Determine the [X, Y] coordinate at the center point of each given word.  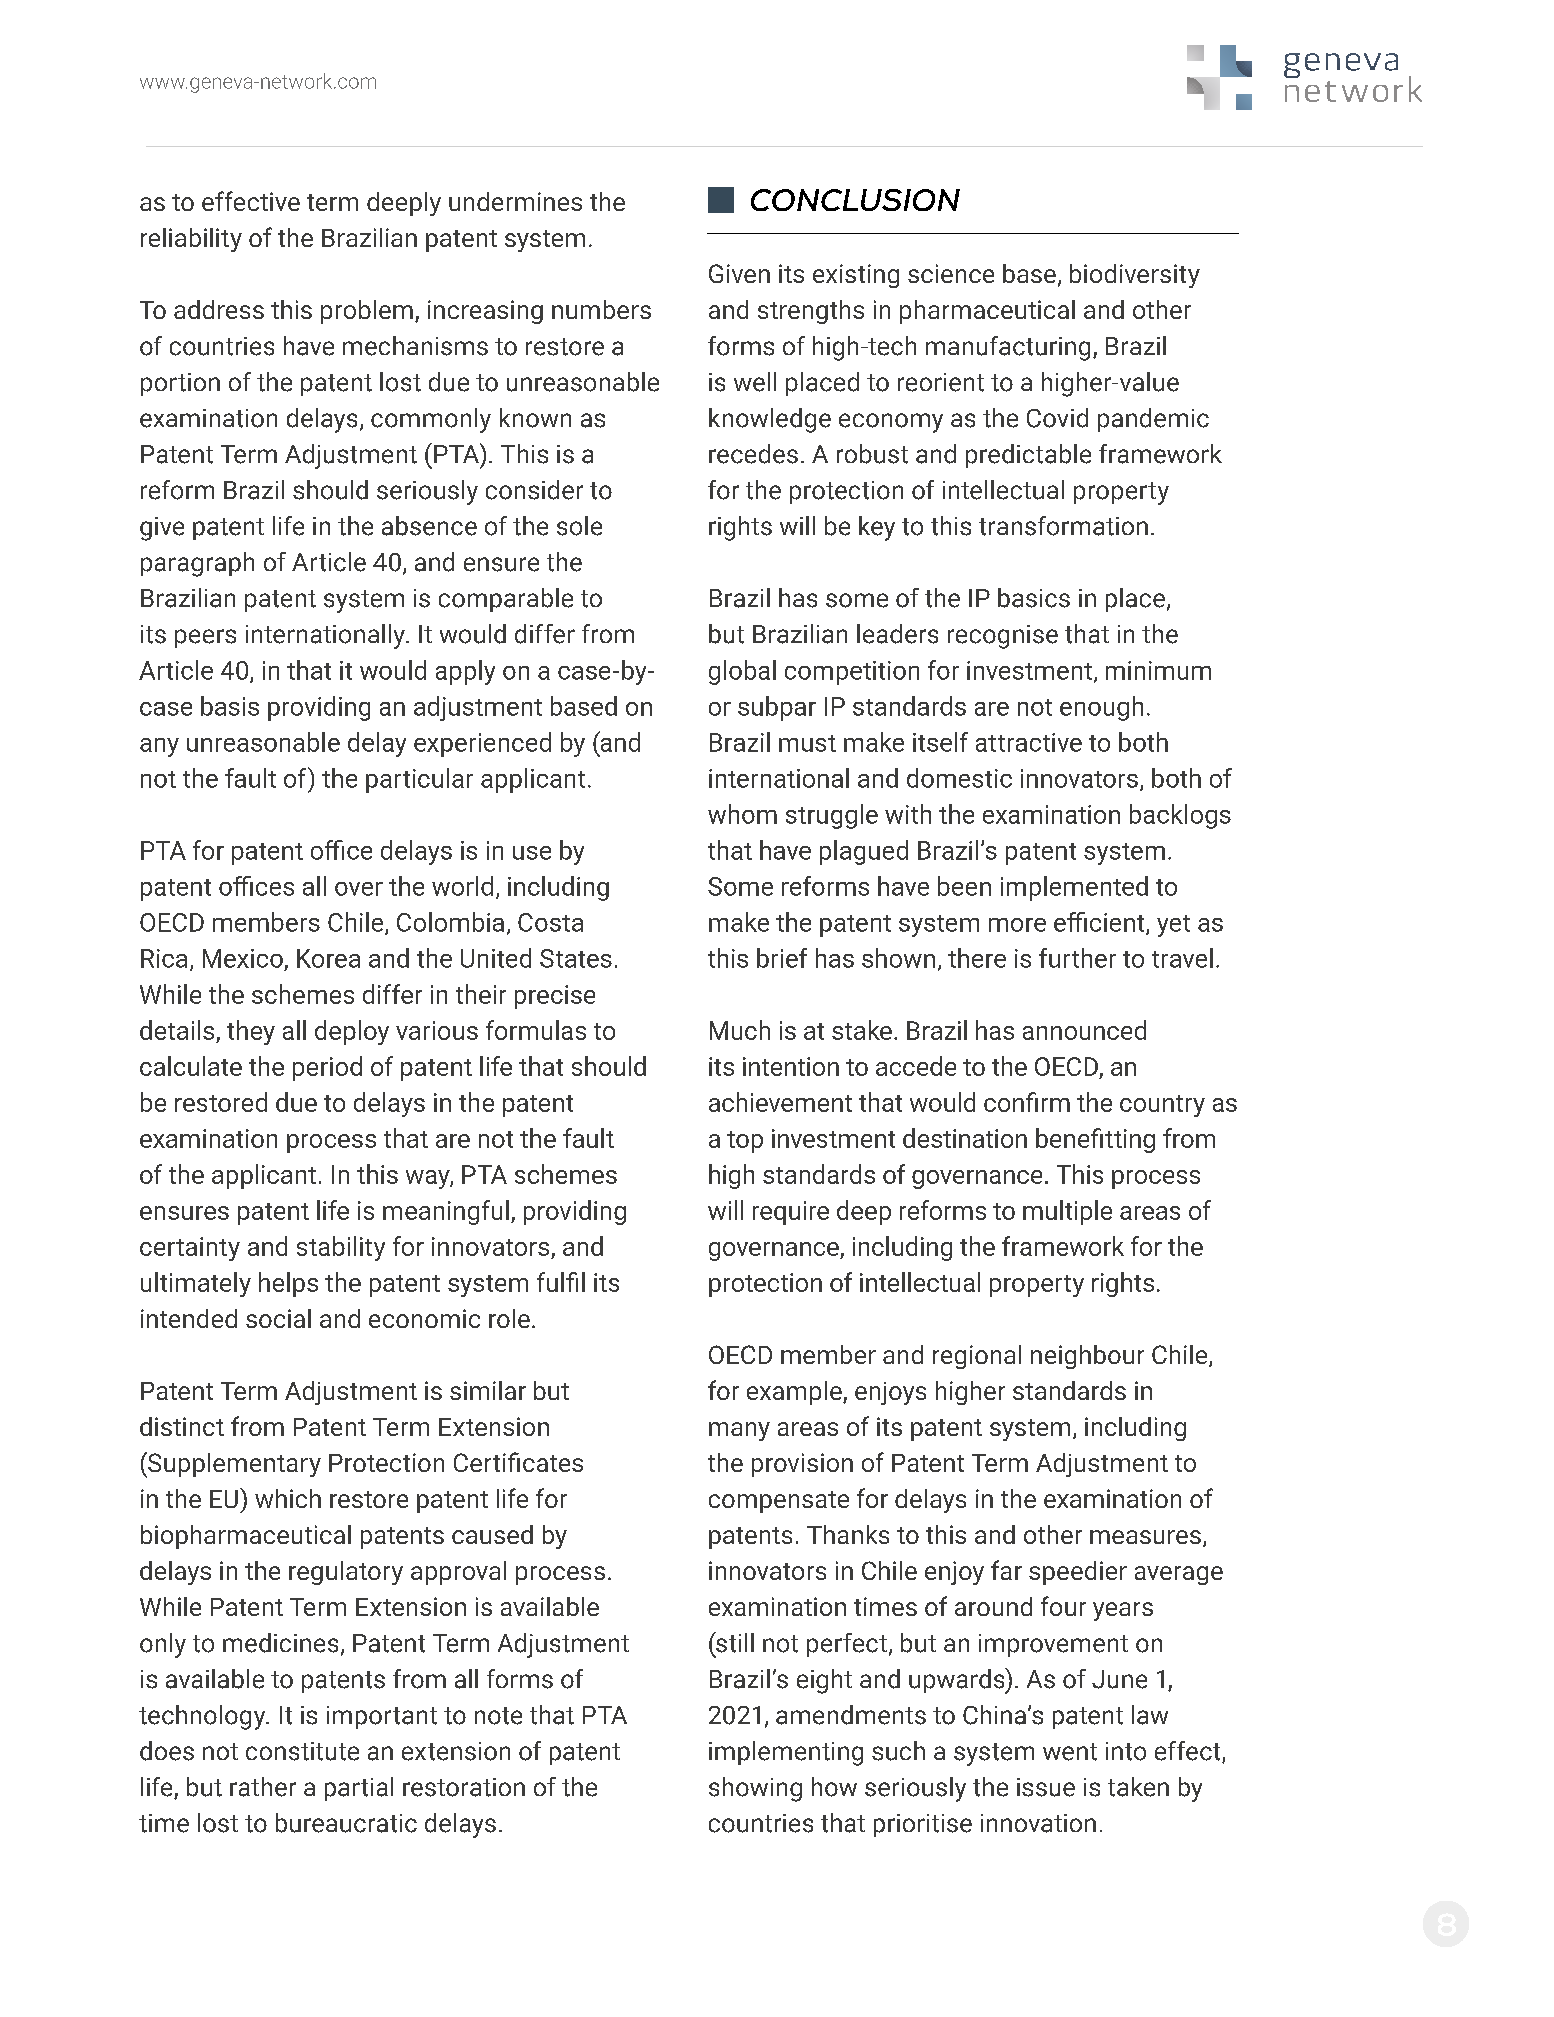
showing [755, 1789]
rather [263, 1787]
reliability [191, 240]
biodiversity [1135, 276]
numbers [601, 309]
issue [1046, 1787]
